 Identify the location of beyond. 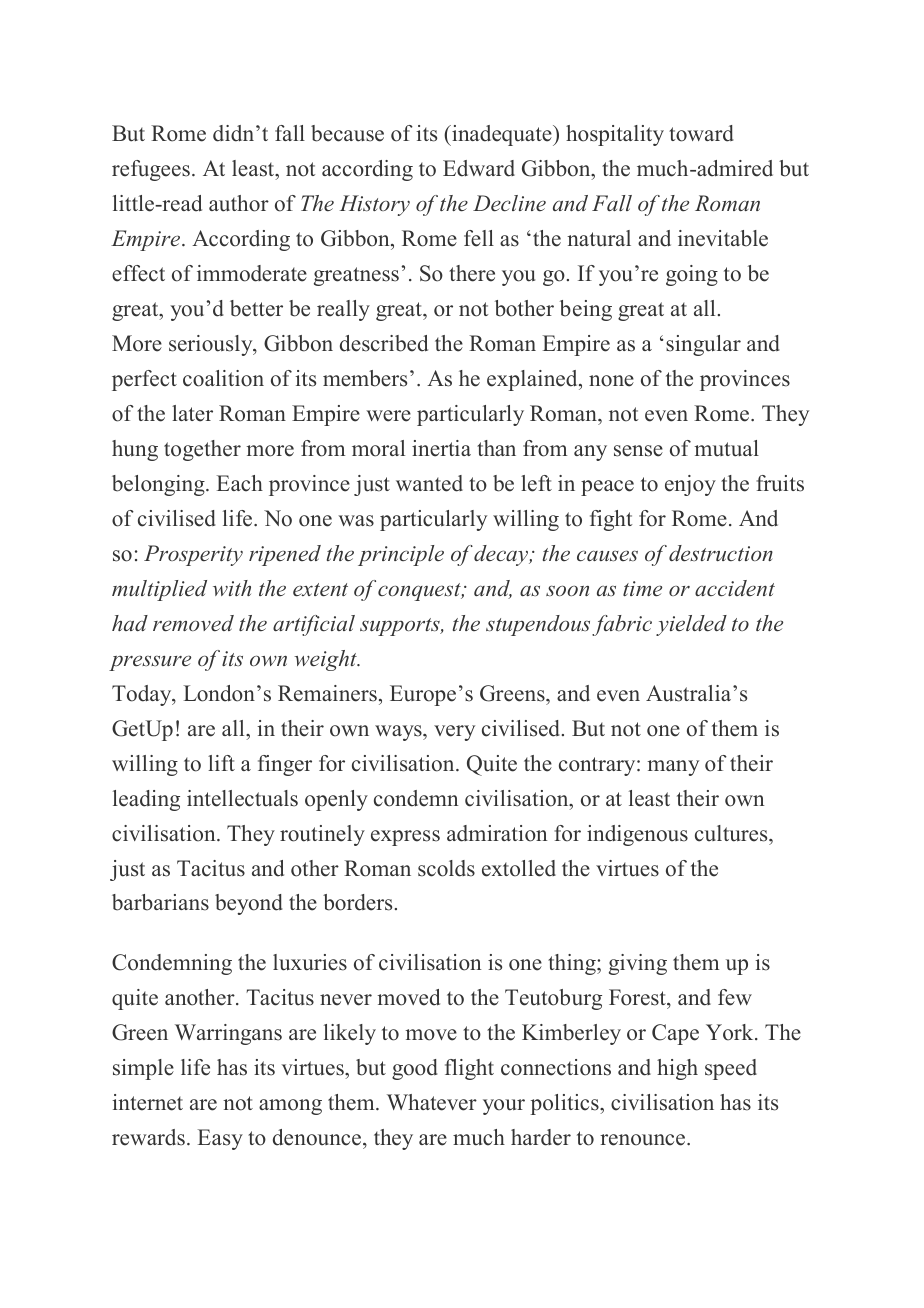
(249, 904).
